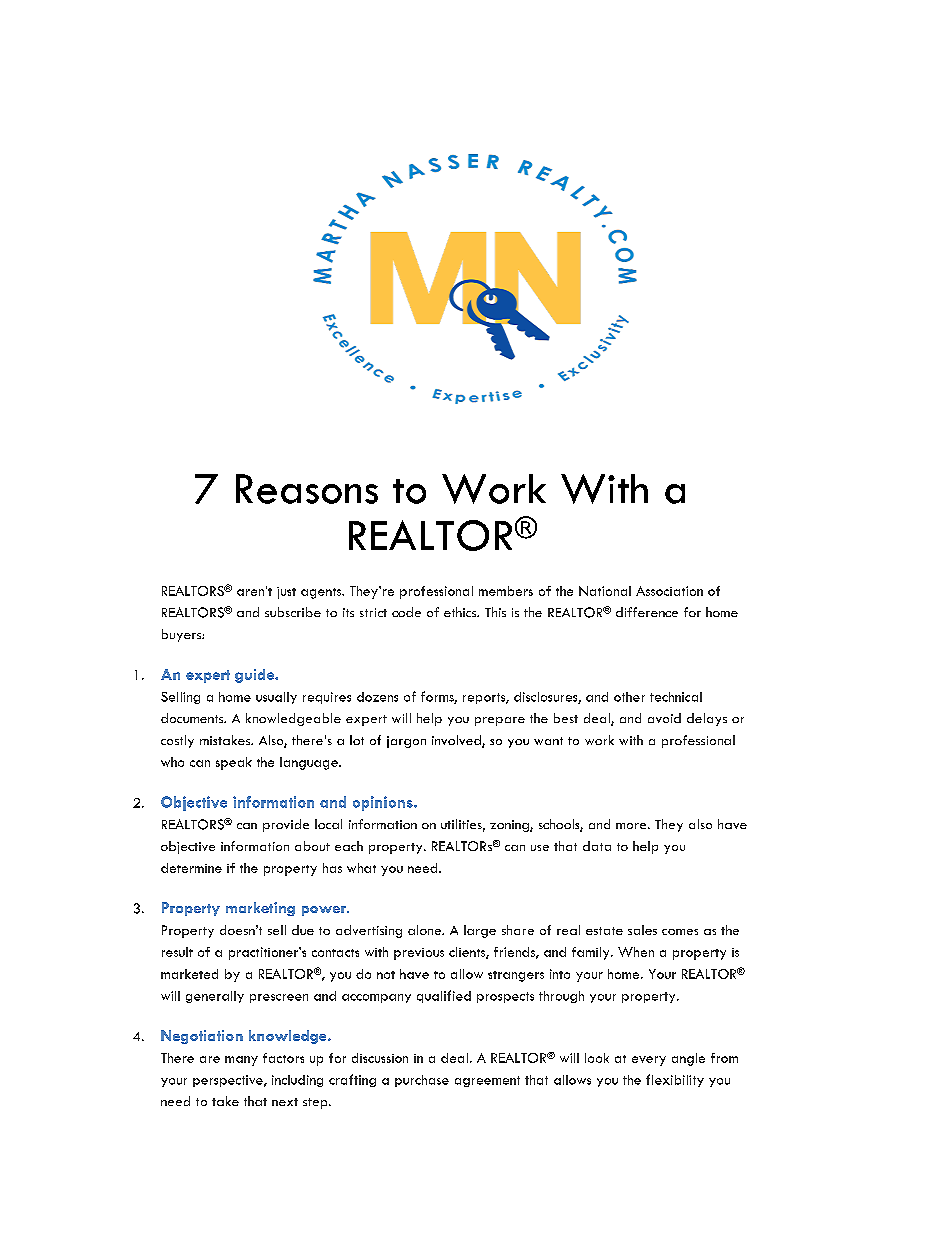 Image resolution: width=952 pixels, height=1233 pixels. What do you see at coordinates (669, 591) in the document?
I see `Association` at bounding box center [669, 591].
